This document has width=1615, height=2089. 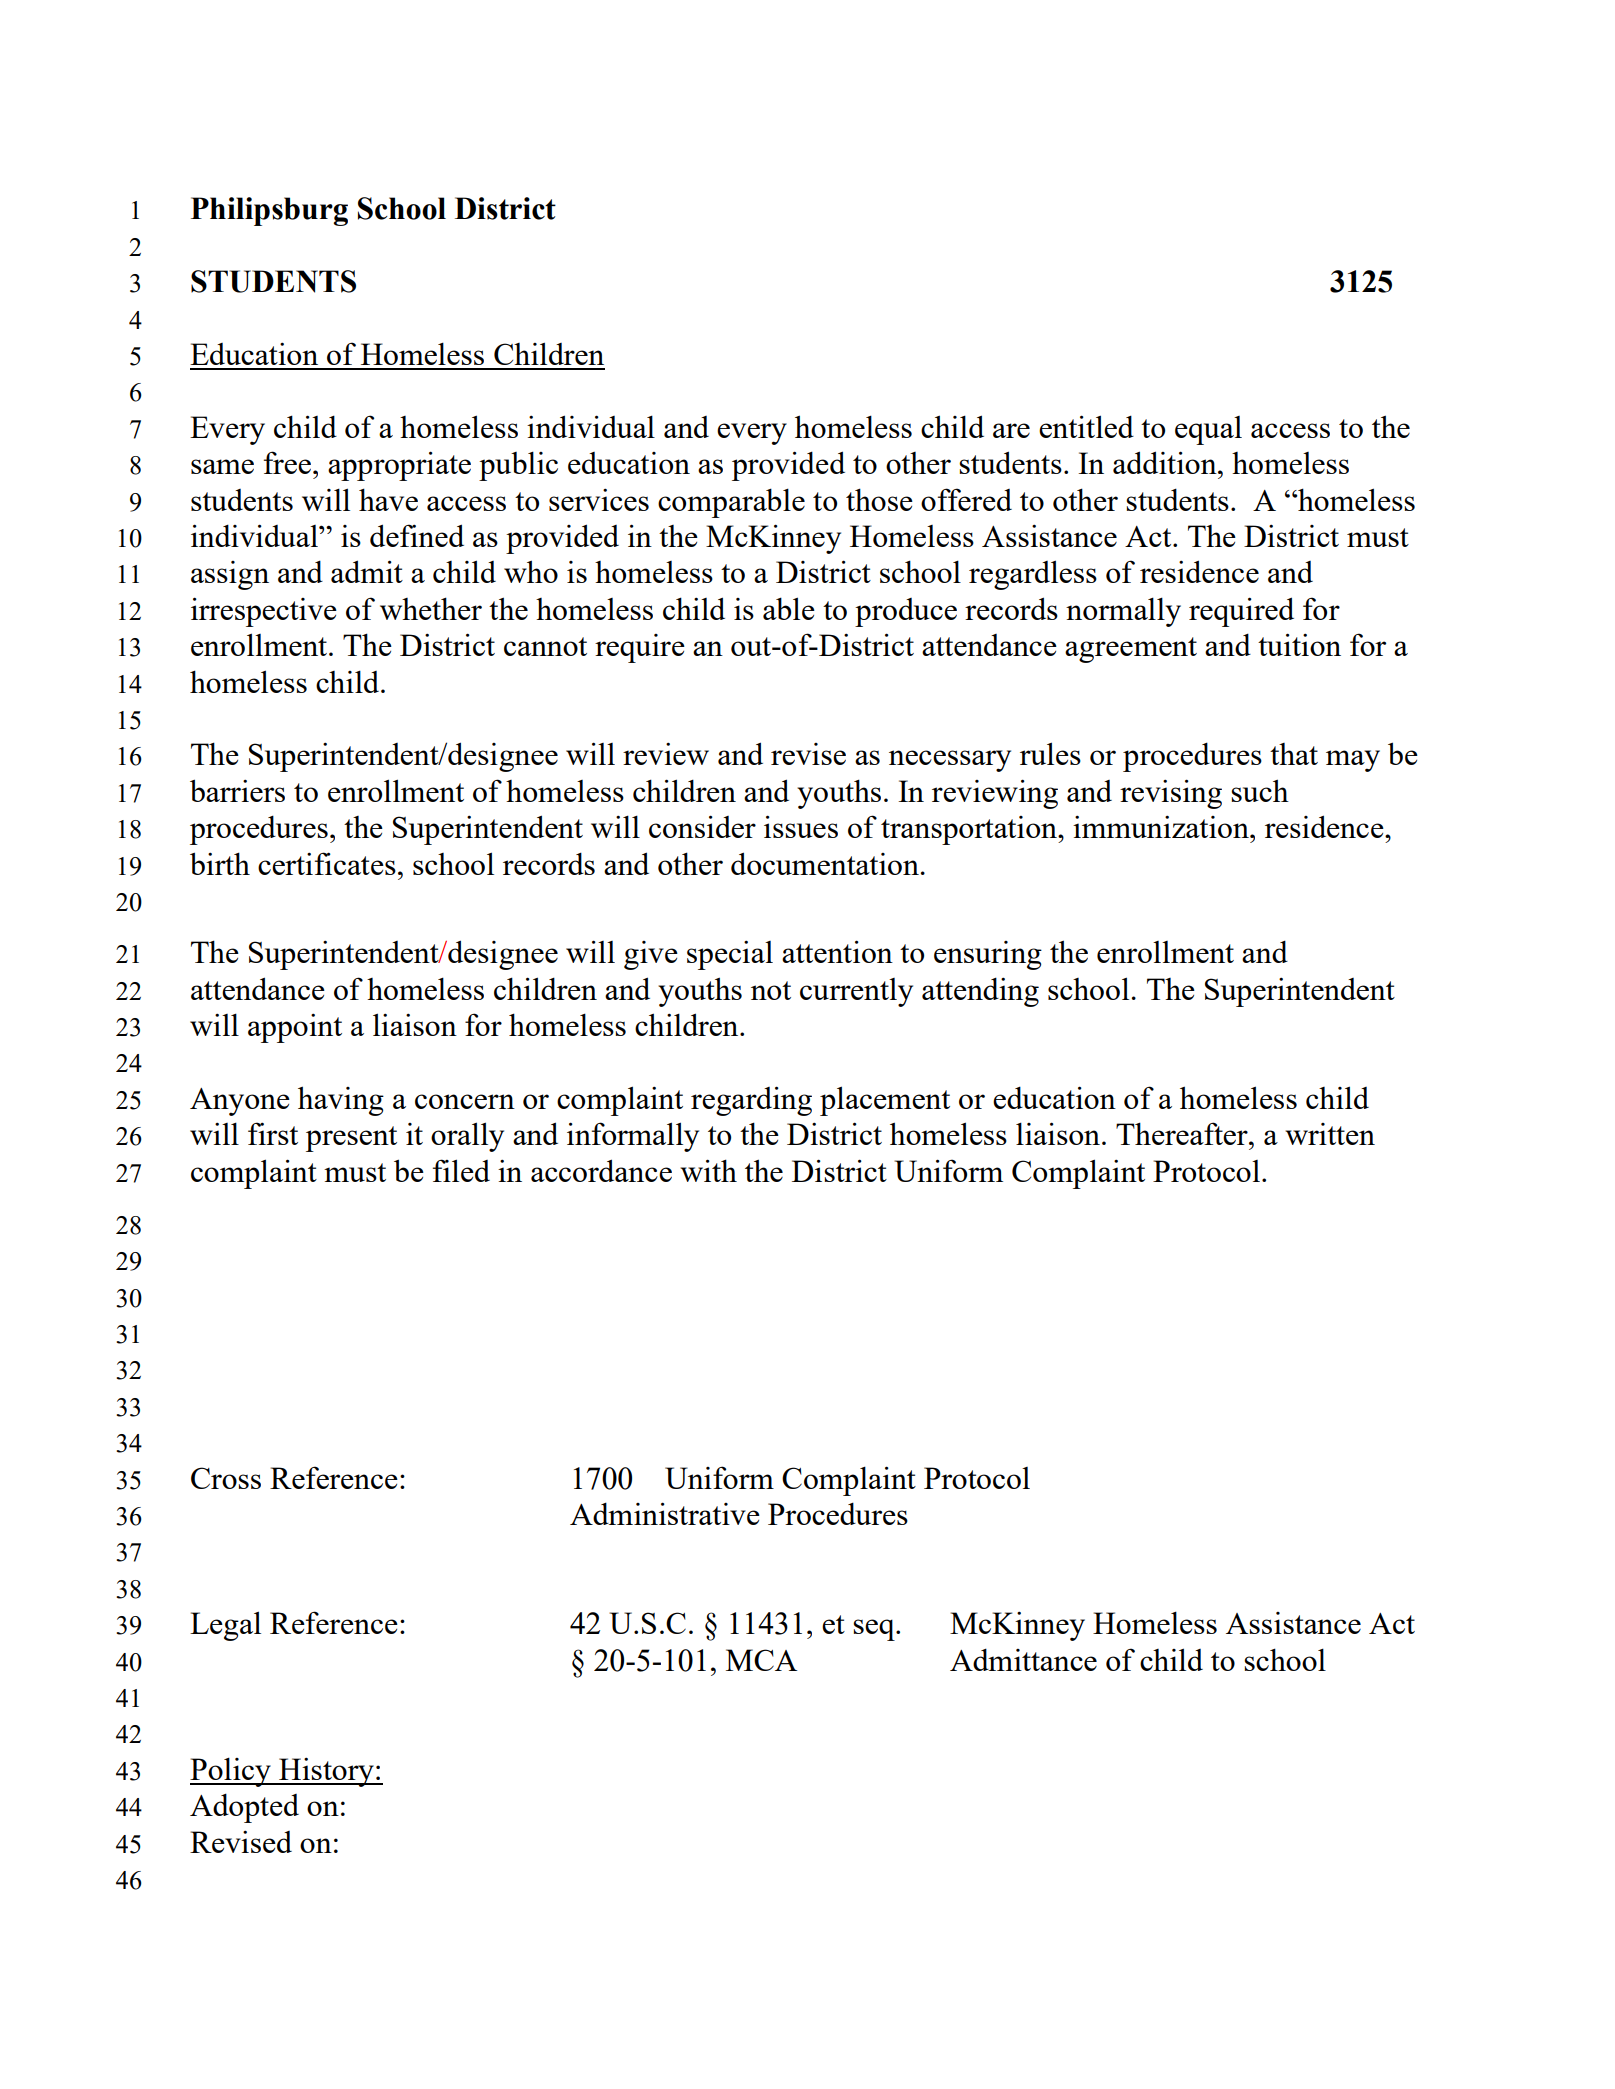 What do you see at coordinates (1166, 462) in the document?
I see `addition` at bounding box center [1166, 462].
